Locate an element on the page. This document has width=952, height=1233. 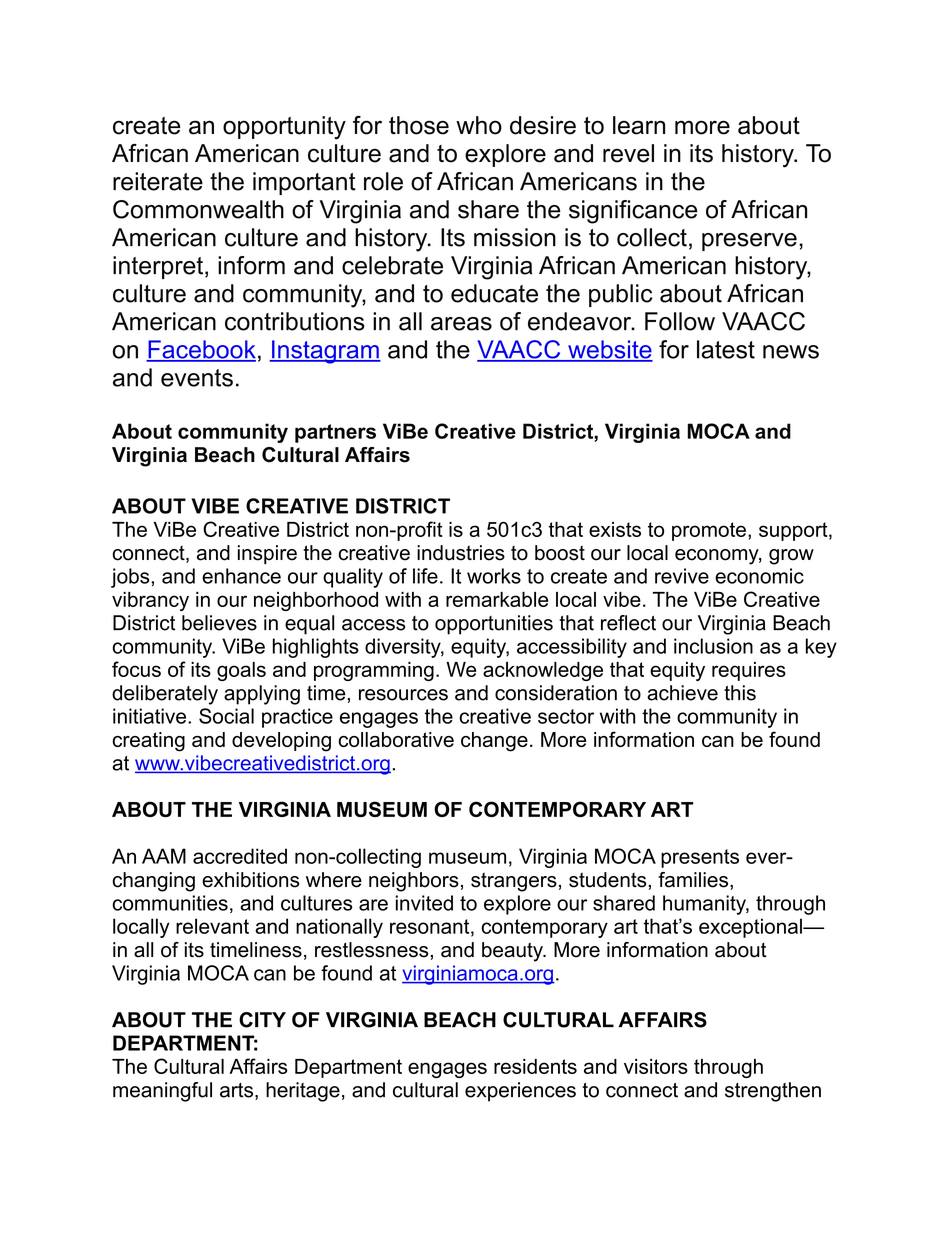
Social is located at coordinates (226, 716).
